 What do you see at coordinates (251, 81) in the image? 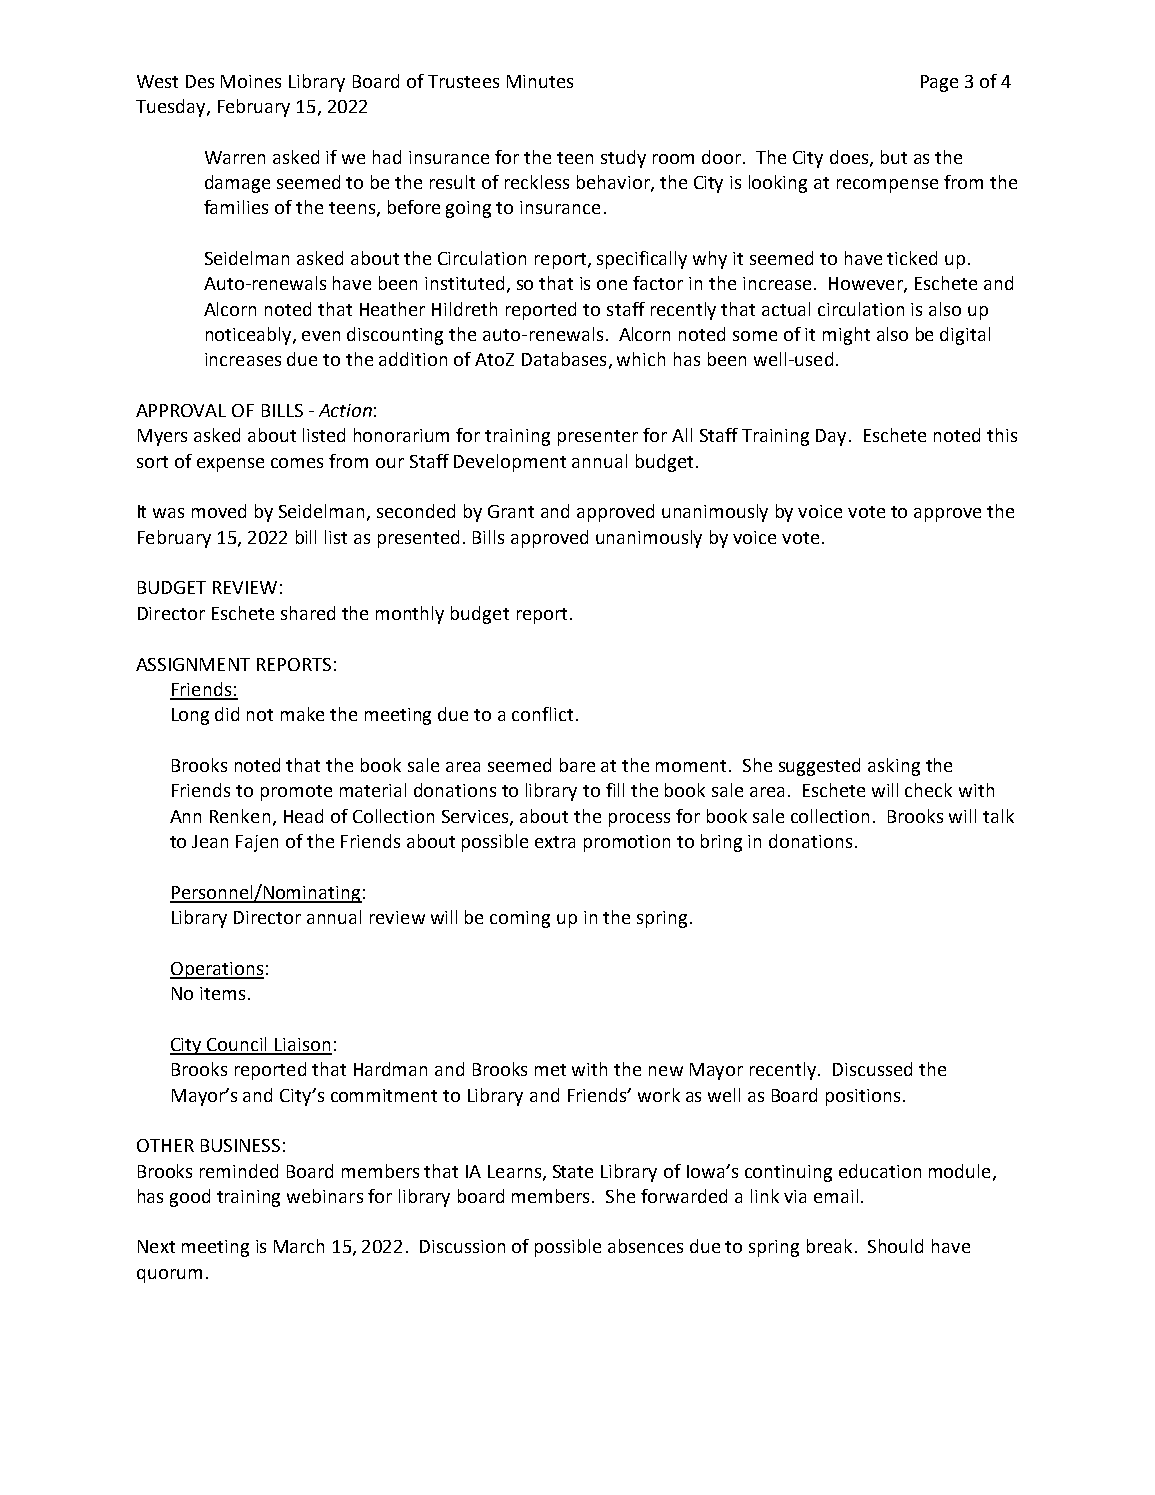
I see `Moines` at bounding box center [251, 81].
